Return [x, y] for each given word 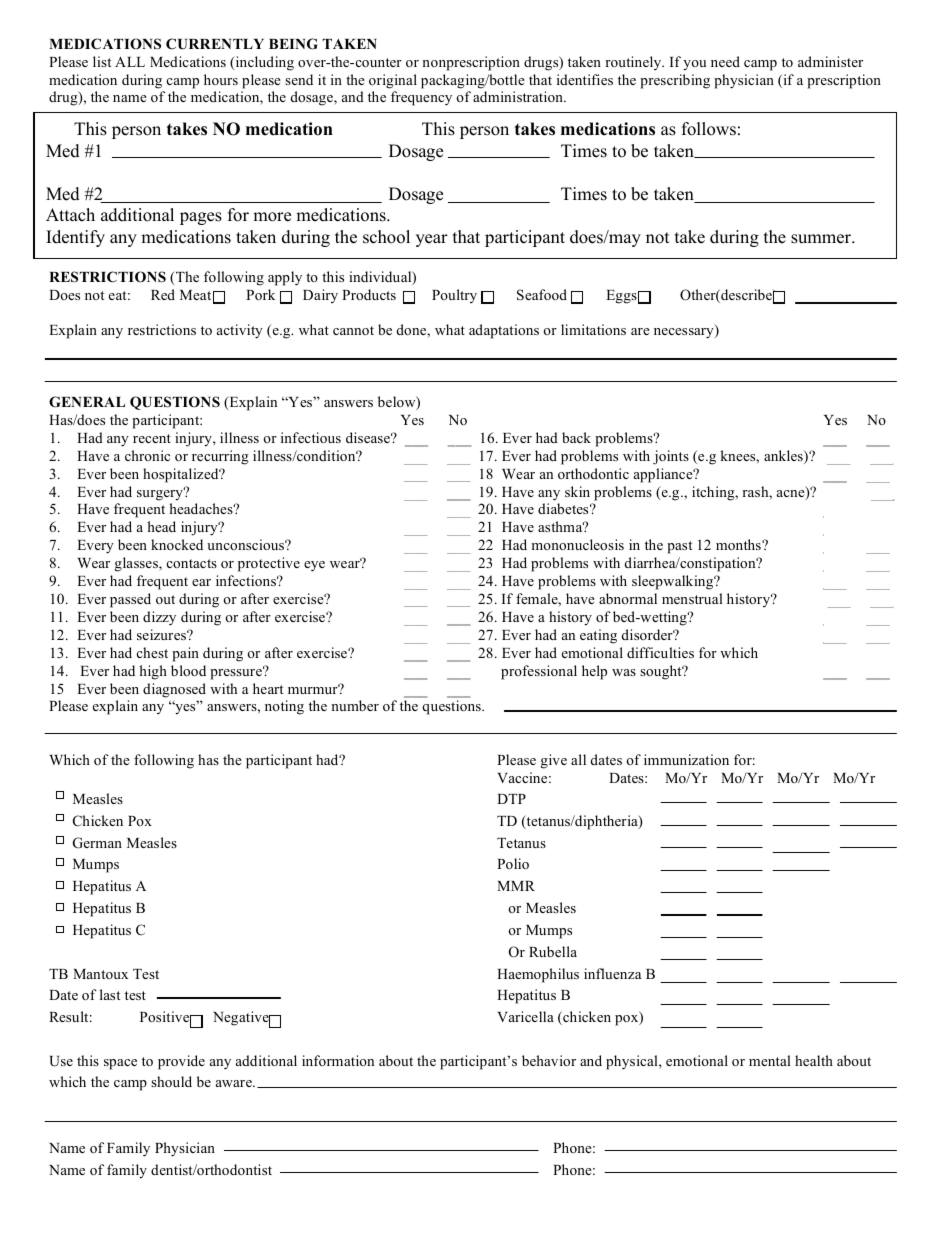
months [739, 544]
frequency [421, 98]
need [725, 61]
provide [181, 1062]
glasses [137, 564]
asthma [561, 526]
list [102, 61]
